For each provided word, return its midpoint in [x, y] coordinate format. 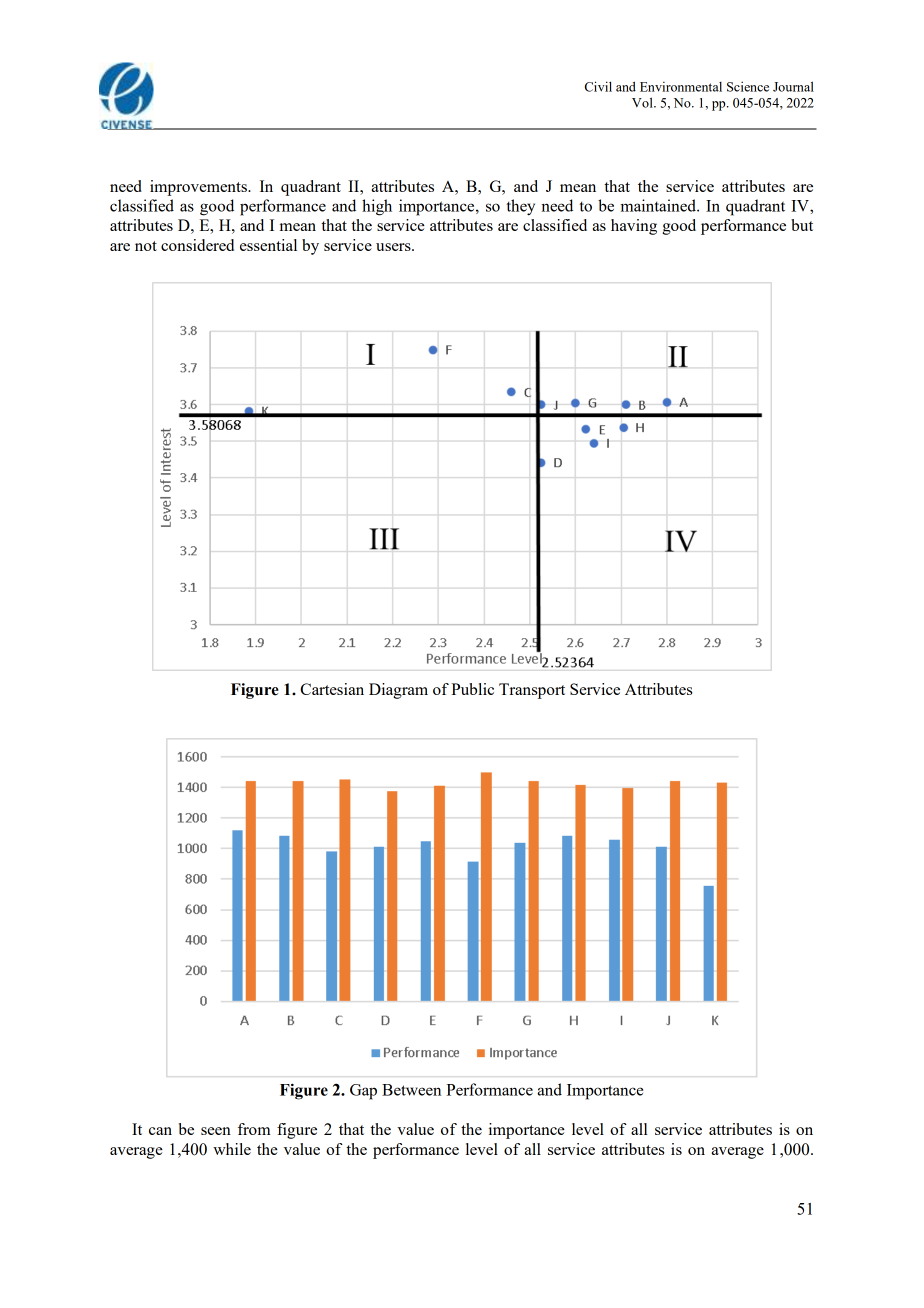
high [377, 207]
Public [472, 689]
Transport [532, 691]
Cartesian [332, 689]
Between [411, 1090]
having [634, 227]
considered [197, 245]
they [521, 207]
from [254, 1129]
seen [216, 1131]
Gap [363, 1092]
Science [748, 86]
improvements [199, 188]
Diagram [398, 691]
